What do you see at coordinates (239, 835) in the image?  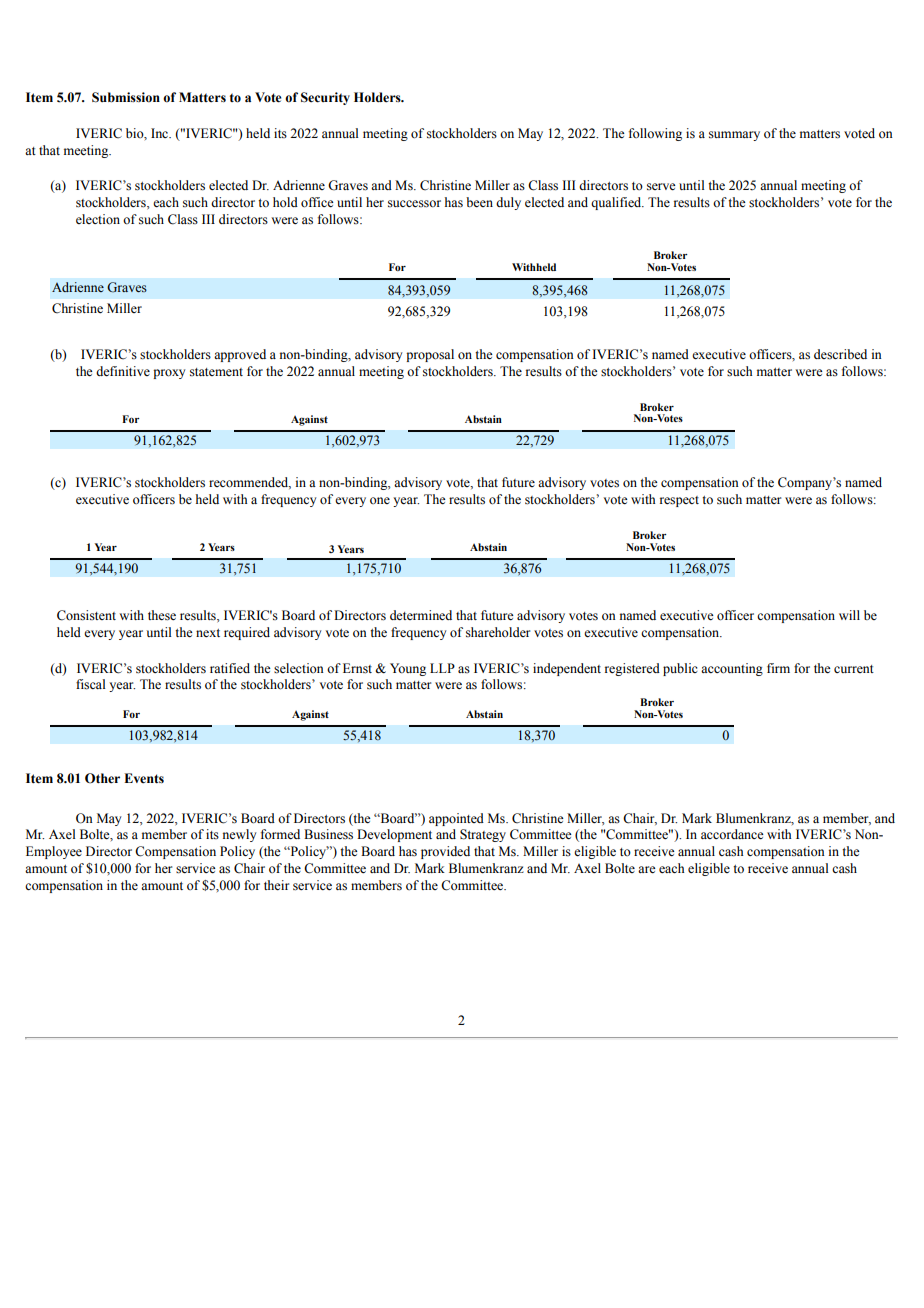 I see `newly` at bounding box center [239, 835].
